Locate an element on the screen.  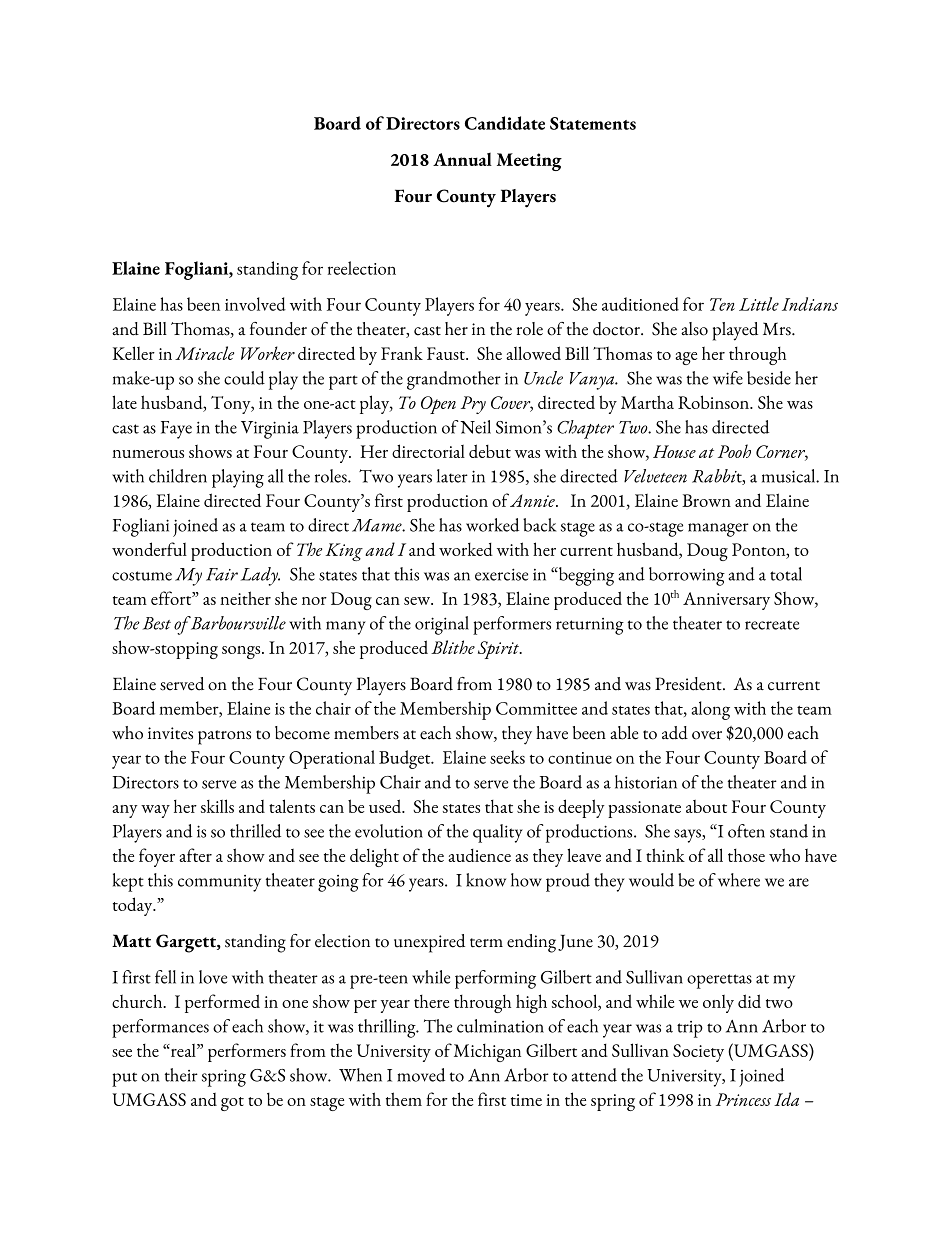
Committee is located at coordinates (536, 708).
